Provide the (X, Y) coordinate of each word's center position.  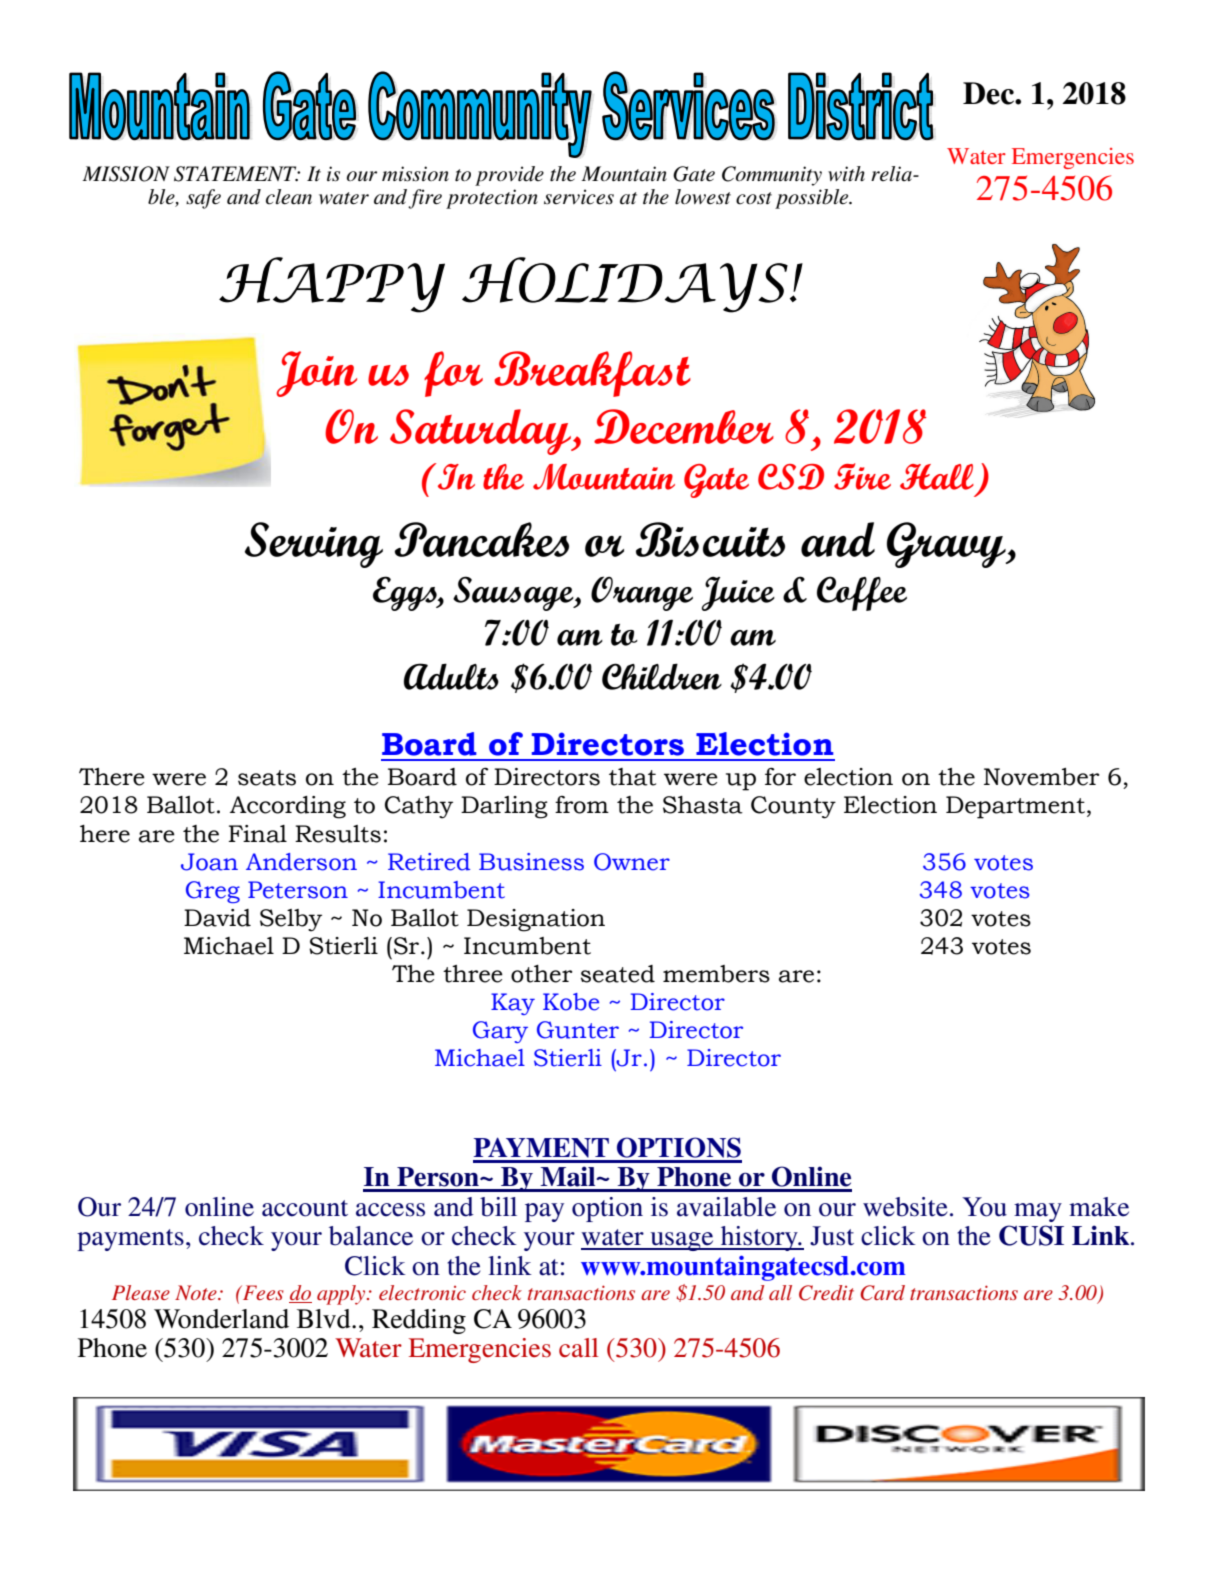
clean (289, 197)
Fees (262, 1292)
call (579, 1348)
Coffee (862, 593)
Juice (738, 593)
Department (1015, 807)
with (846, 173)
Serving (314, 545)
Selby (291, 920)
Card (882, 1293)
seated (618, 974)
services (579, 197)
